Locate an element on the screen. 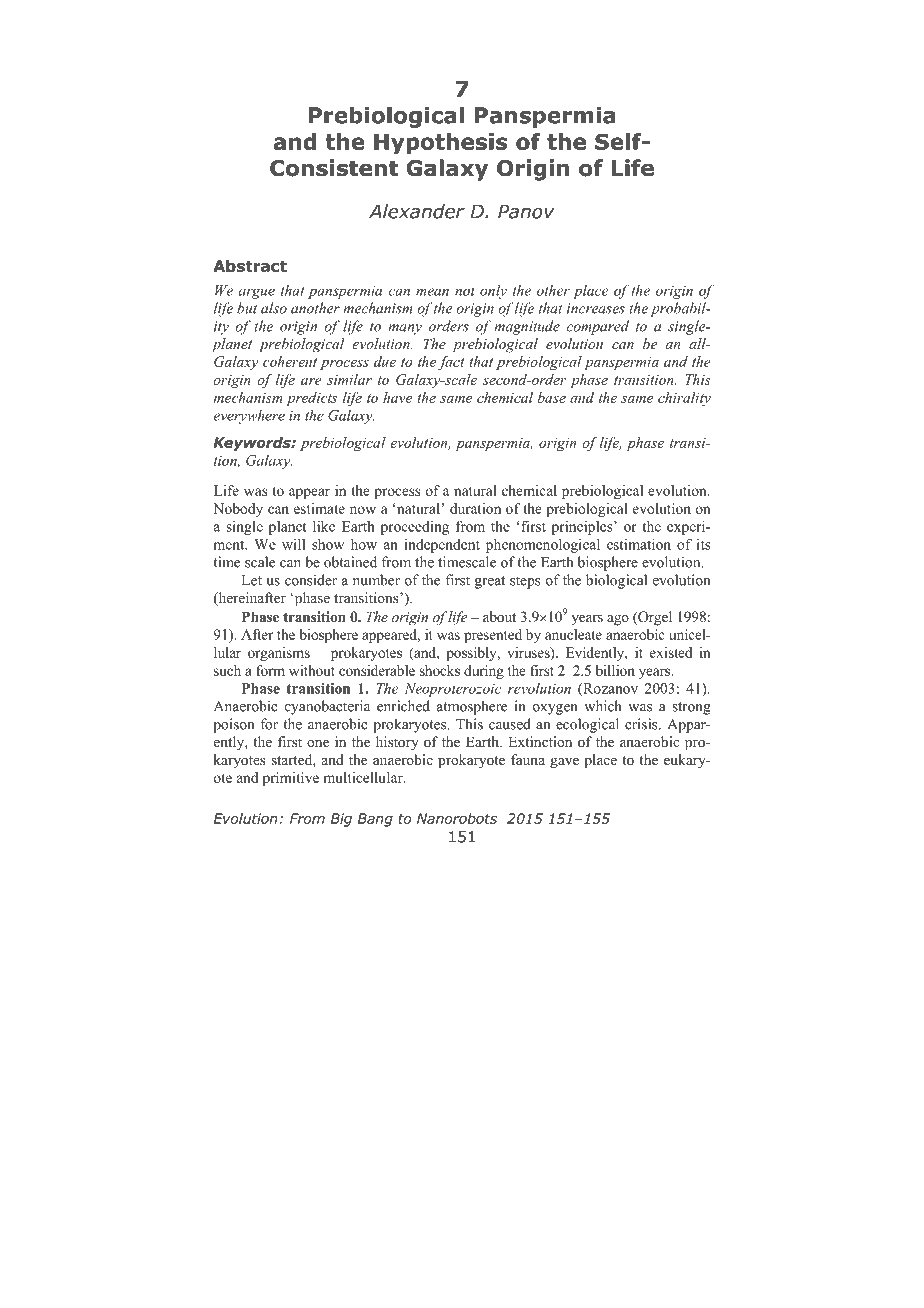  Abstract is located at coordinates (250, 266).
